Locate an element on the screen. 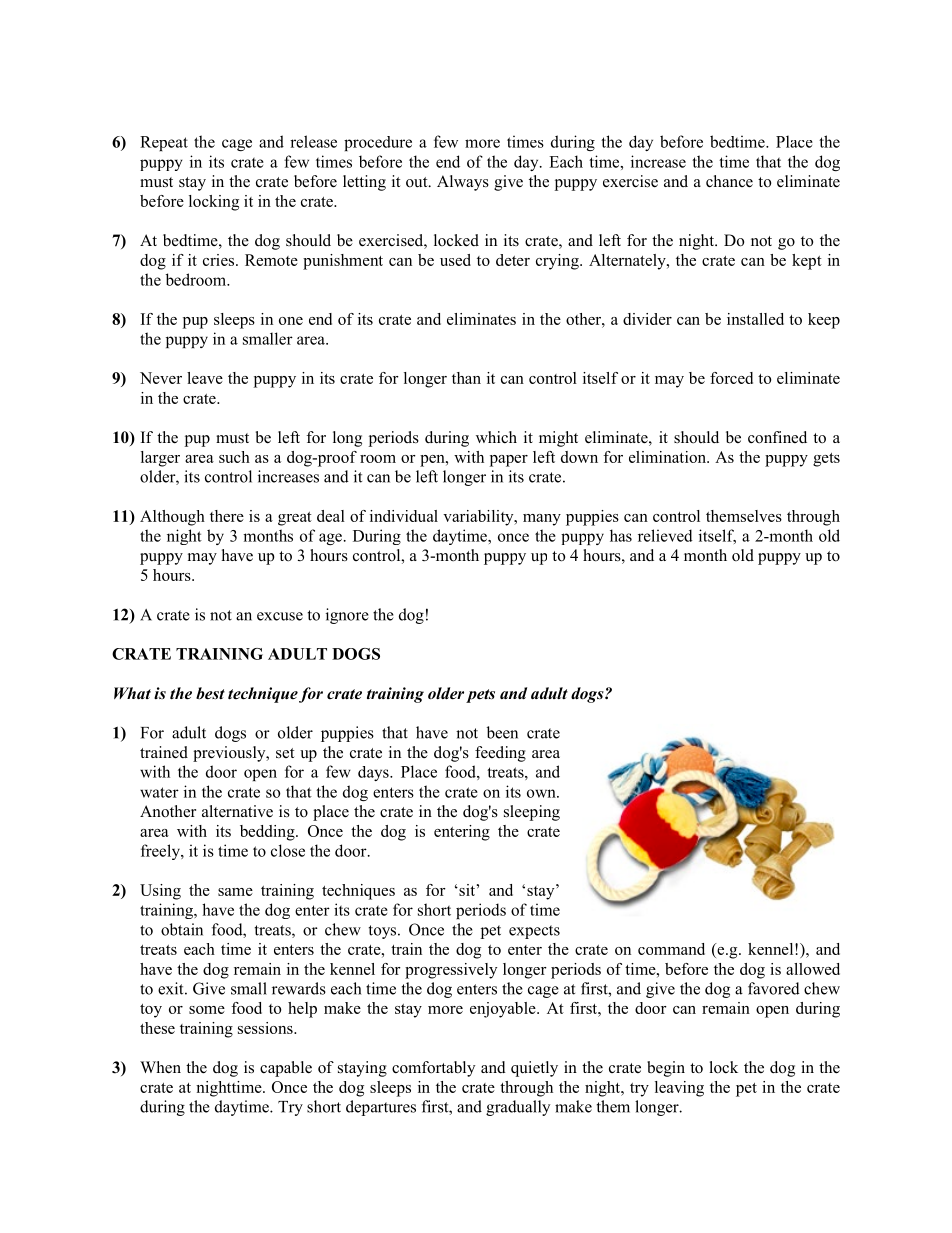  When is located at coordinates (160, 1067).
